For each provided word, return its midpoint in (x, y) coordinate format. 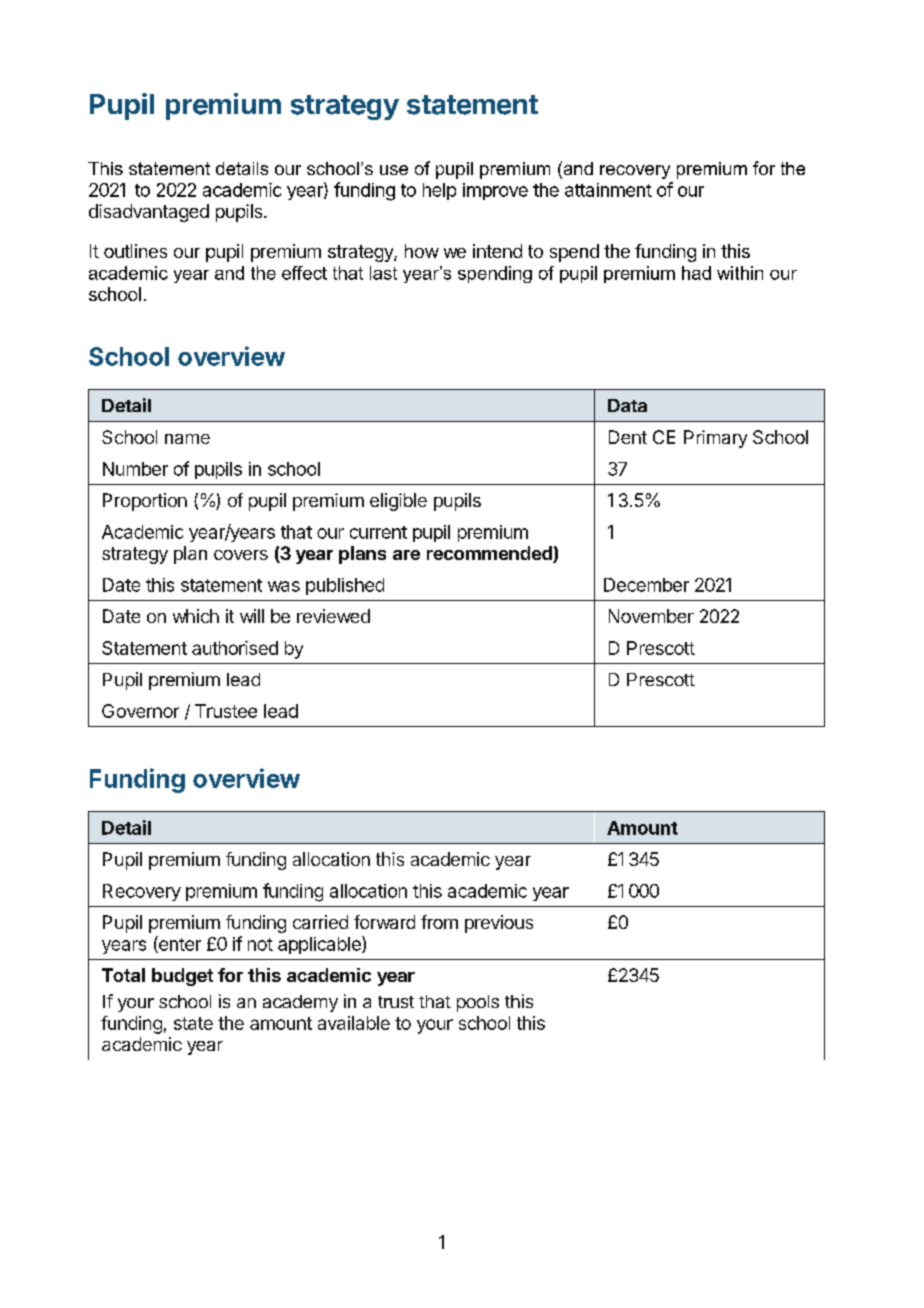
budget (182, 977)
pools (478, 1003)
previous (499, 924)
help (439, 191)
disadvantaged (149, 213)
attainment (608, 190)
